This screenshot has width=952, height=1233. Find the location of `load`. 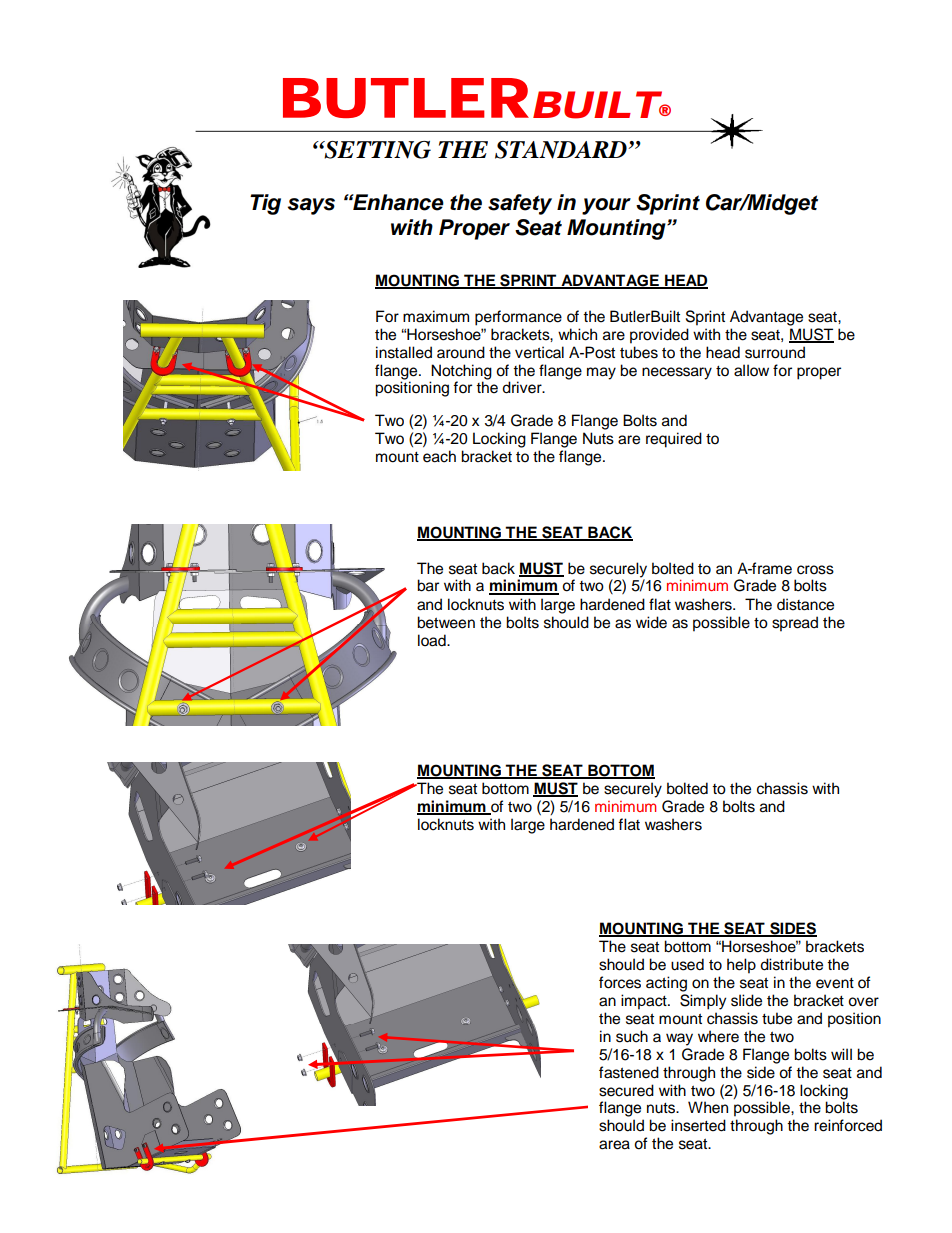

load is located at coordinates (433, 640).
